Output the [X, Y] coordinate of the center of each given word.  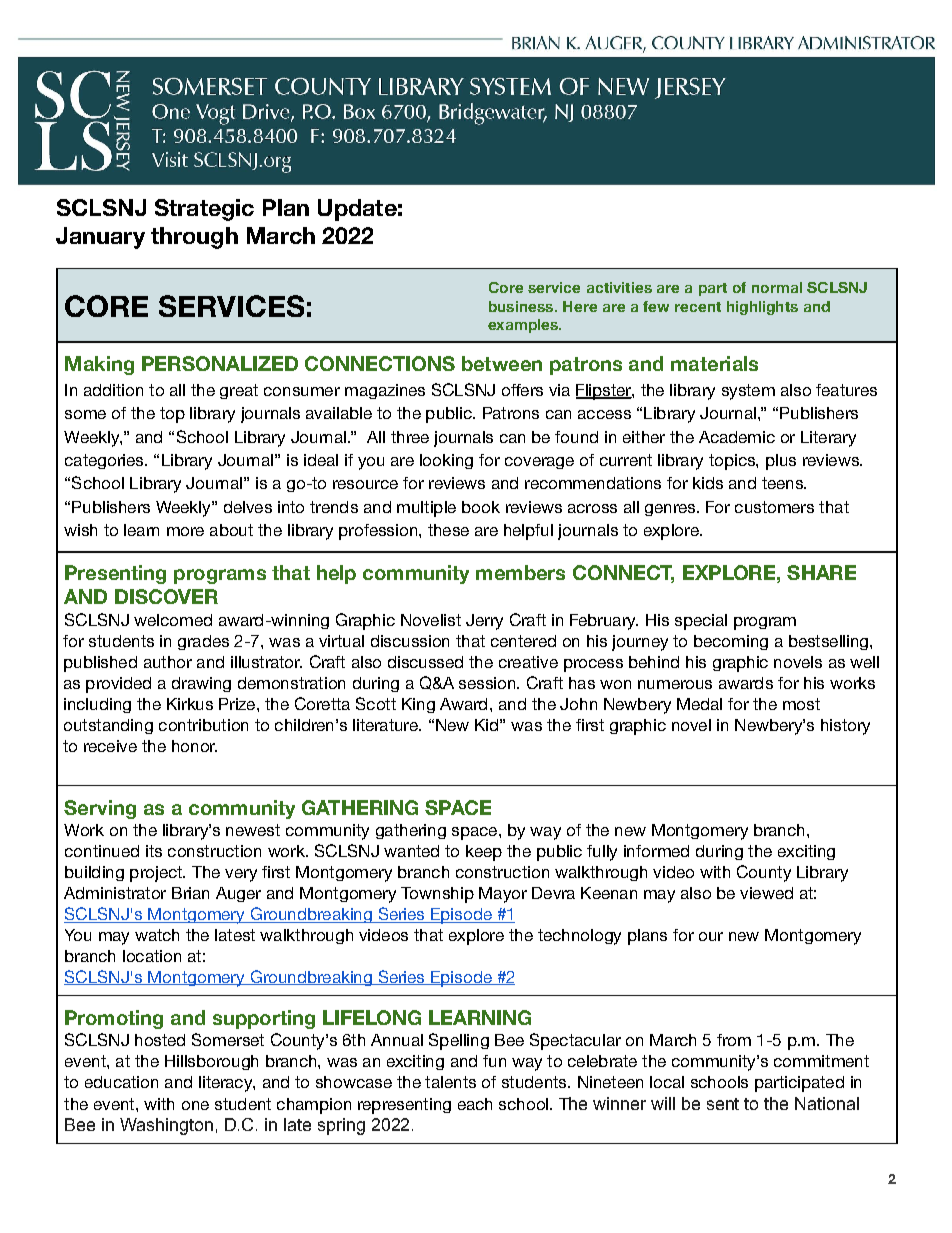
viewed [766, 893]
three [410, 437]
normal [777, 287]
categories [105, 461]
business [522, 306]
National [827, 1103]
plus [781, 462]
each [475, 1104]
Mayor [503, 895]
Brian [190, 893]
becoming [731, 642]
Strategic [204, 210]
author [168, 662]
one [195, 1105]
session [488, 683]
